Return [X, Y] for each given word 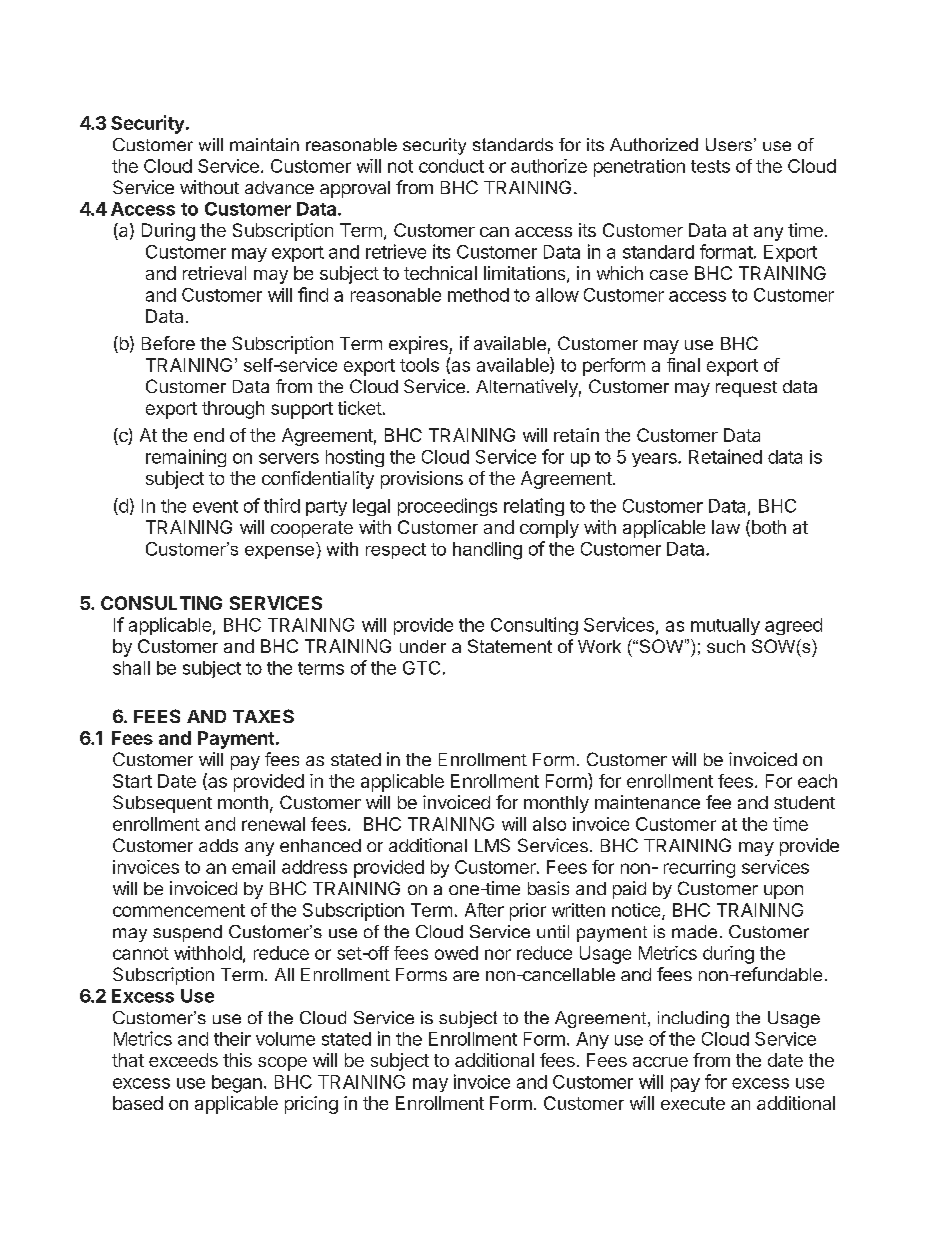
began [237, 1084]
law [726, 527]
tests [710, 166]
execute [693, 1103]
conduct [451, 166]
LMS [492, 845]
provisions [422, 480]
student [804, 802]
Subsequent [162, 804]
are [466, 976]
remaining [186, 458]
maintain [264, 144]
